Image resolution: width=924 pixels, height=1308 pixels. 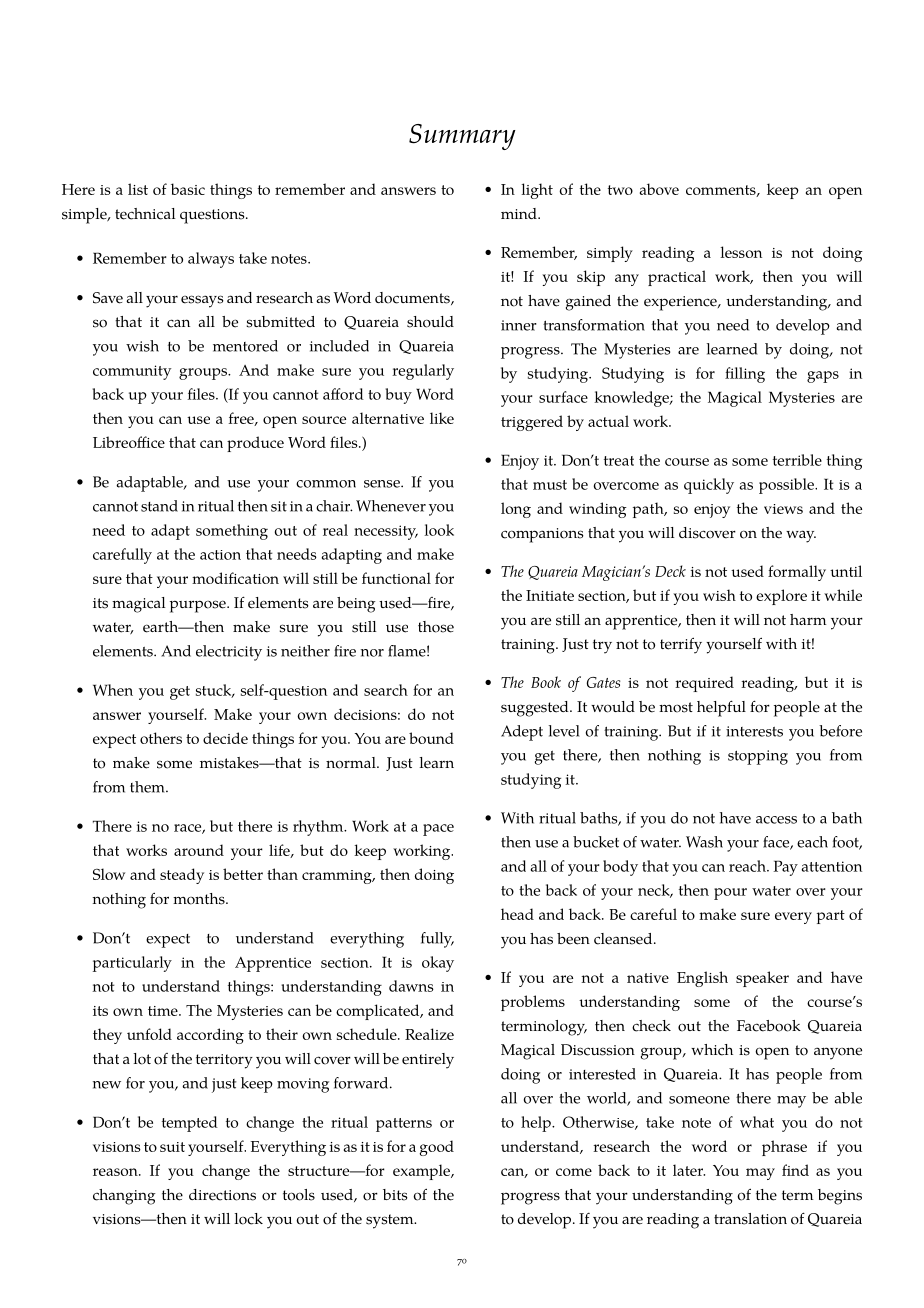 What do you see at coordinates (785, 868) in the screenshot?
I see `Pay` at bounding box center [785, 868].
